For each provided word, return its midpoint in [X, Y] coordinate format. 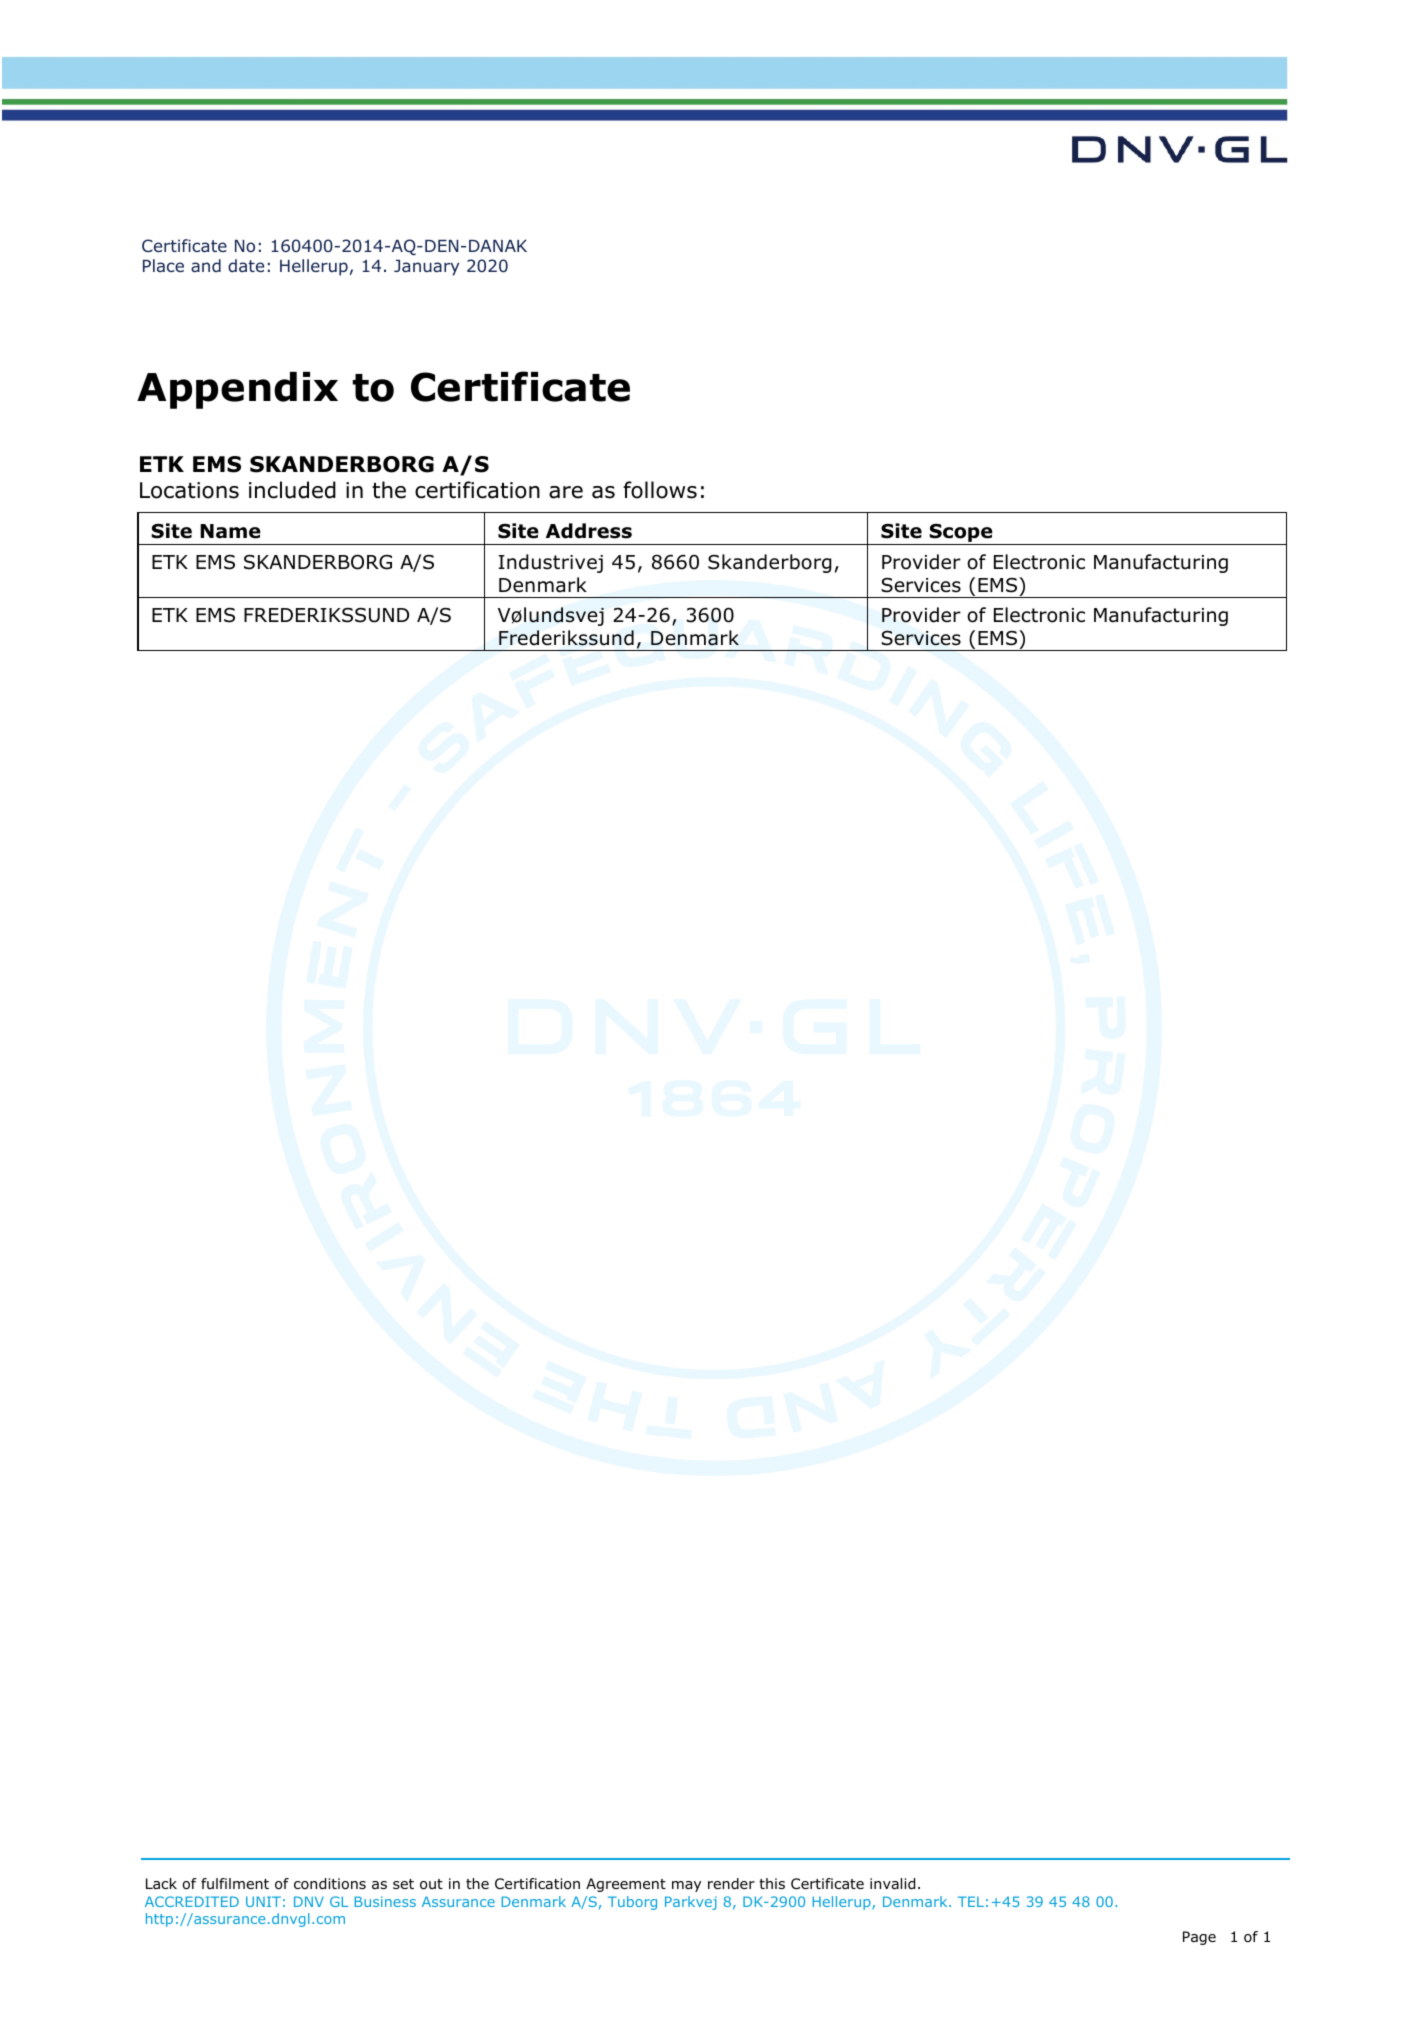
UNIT [263, 1901]
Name [230, 531]
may [686, 1886]
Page [1199, 1938]
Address [589, 531]
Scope [961, 534]
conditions [330, 1884]
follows [660, 490]
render [731, 1884]
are [566, 492]
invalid [892, 1883]
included [292, 490]
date [246, 265]
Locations [189, 490]
